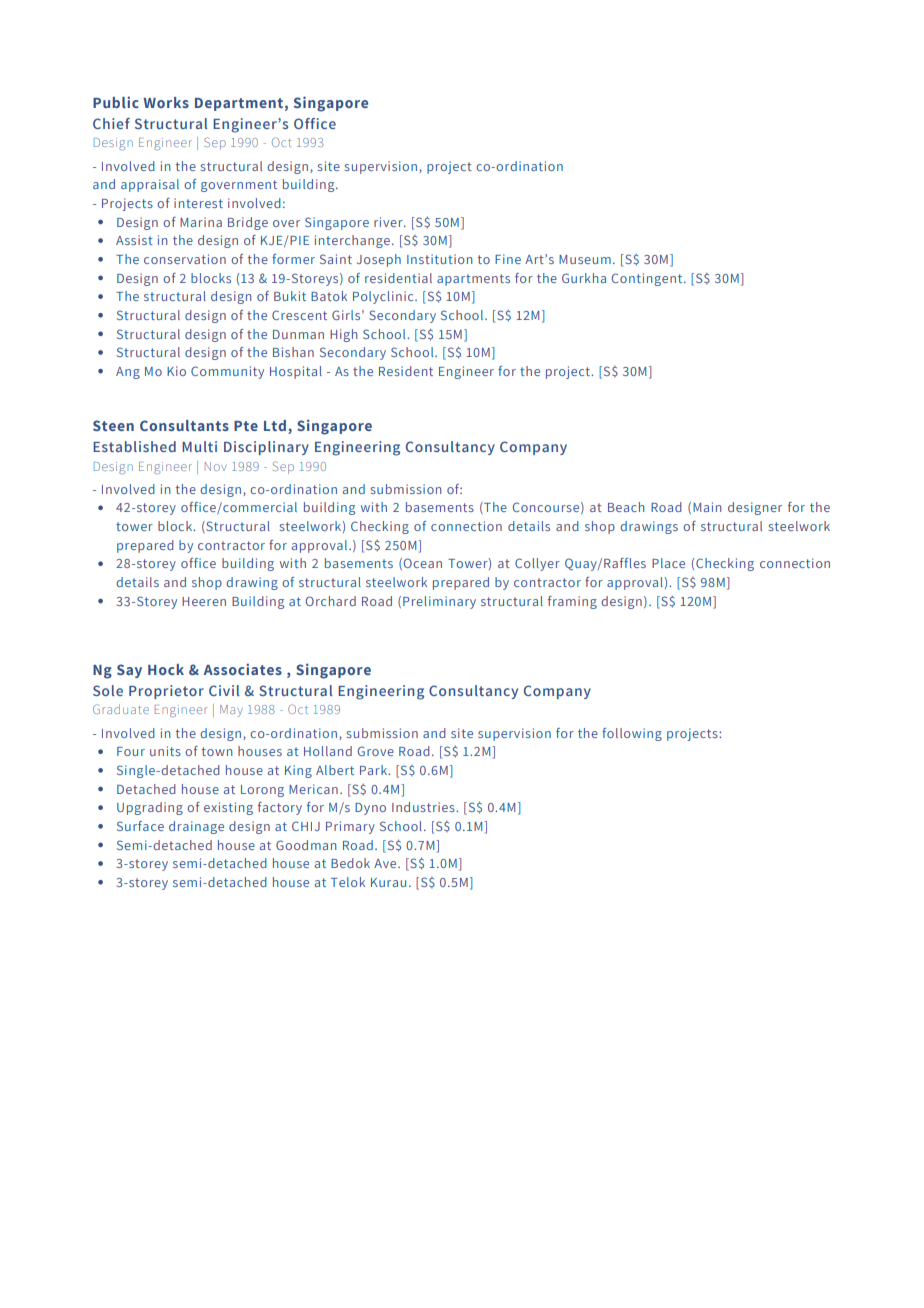 This document has height=1308, width=924. What do you see at coordinates (632, 734) in the document?
I see `following` at bounding box center [632, 734].
